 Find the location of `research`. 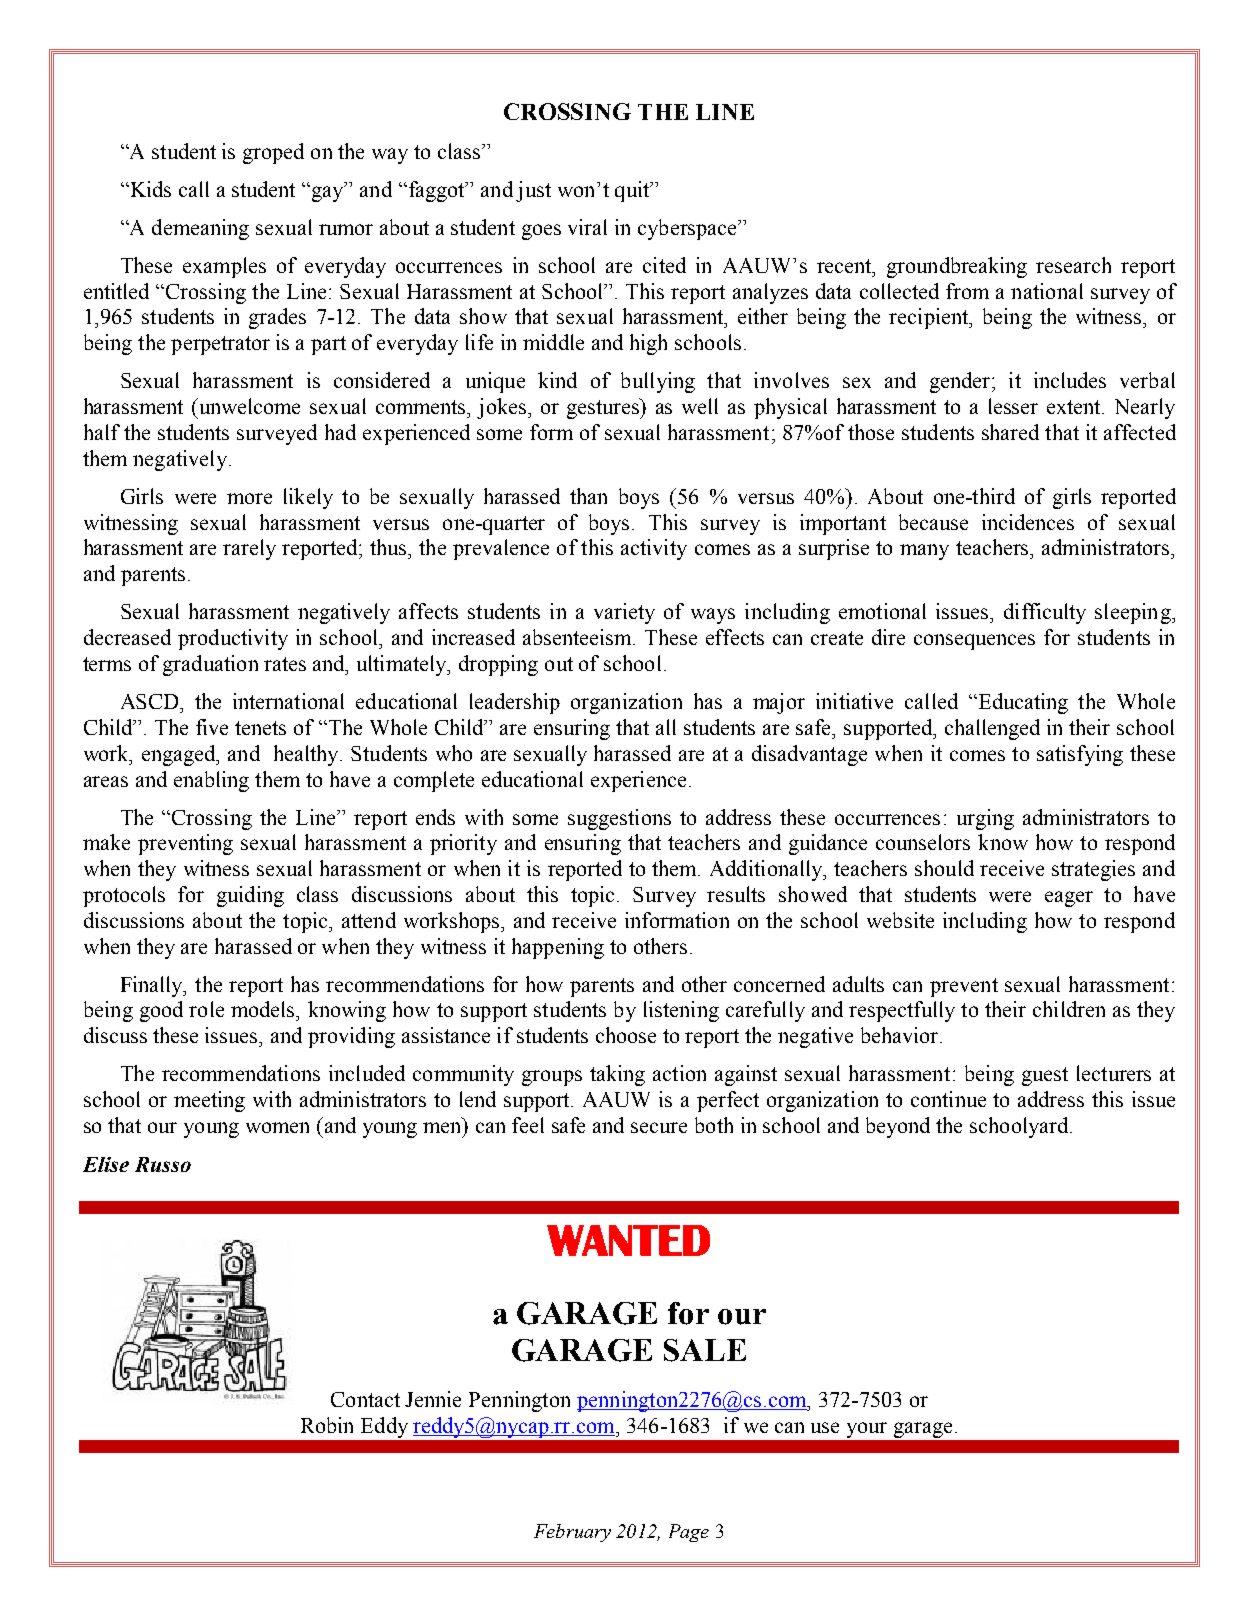

research is located at coordinates (1073, 265).
